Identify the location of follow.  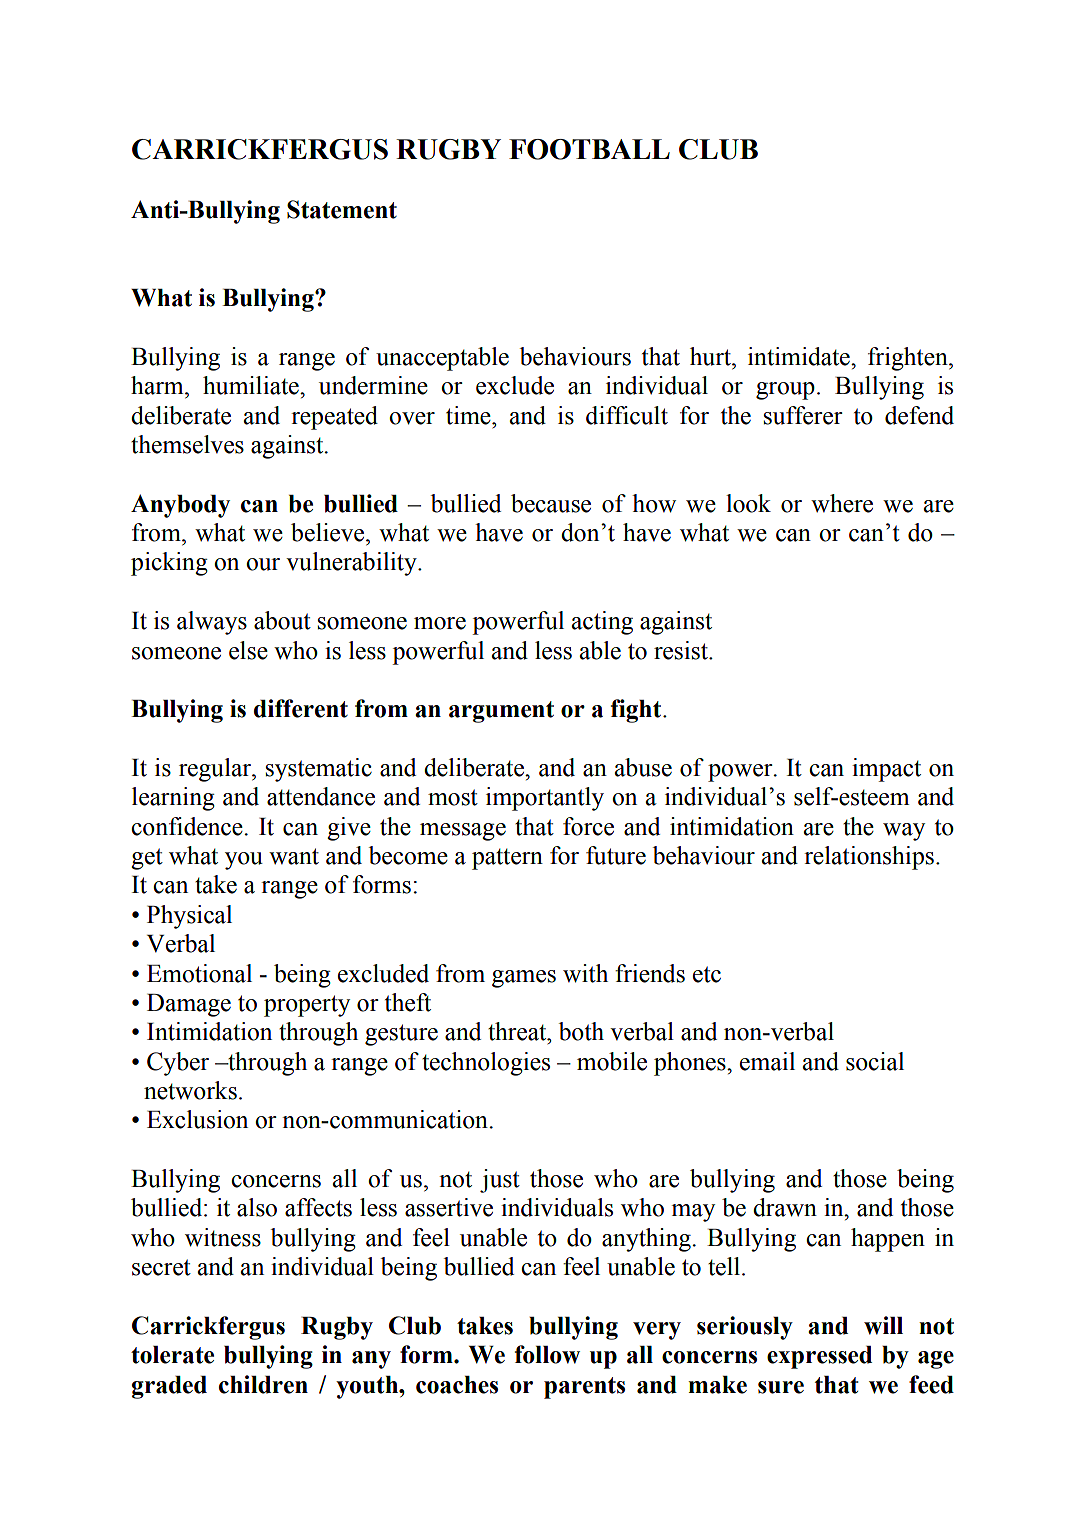
(547, 1354).
